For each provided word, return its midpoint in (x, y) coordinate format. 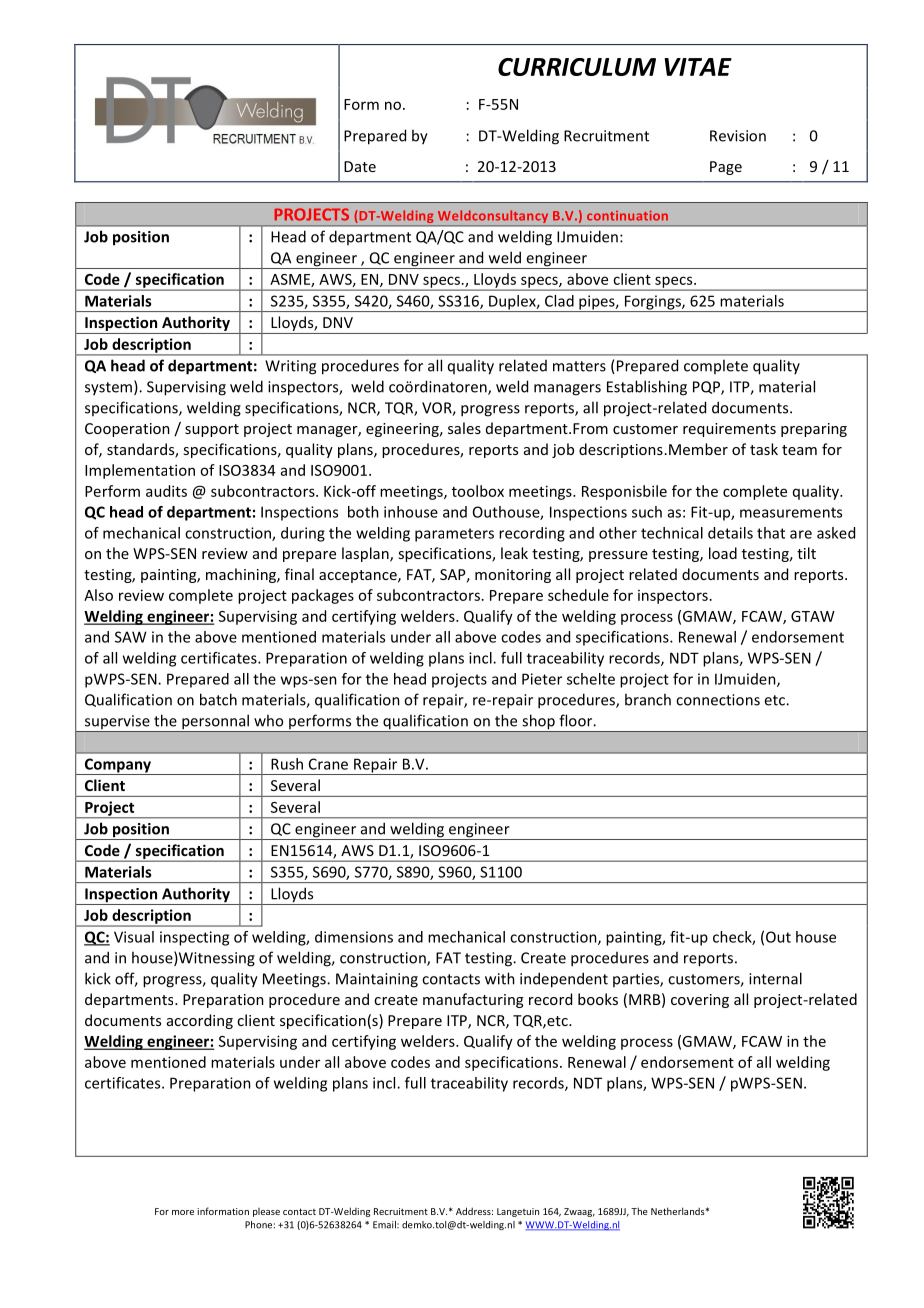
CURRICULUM (577, 67)
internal (775, 978)
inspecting (194, 938)
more (183, 1212)
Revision (738, 136)
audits (166, 491)
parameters (454, 535)
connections (718, 700)
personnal (215, 723)
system (108, 389)
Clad (559, 301)
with (500, 978)
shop (538, 723)
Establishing (647, 388)
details (730, 533)
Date (360, 166)
